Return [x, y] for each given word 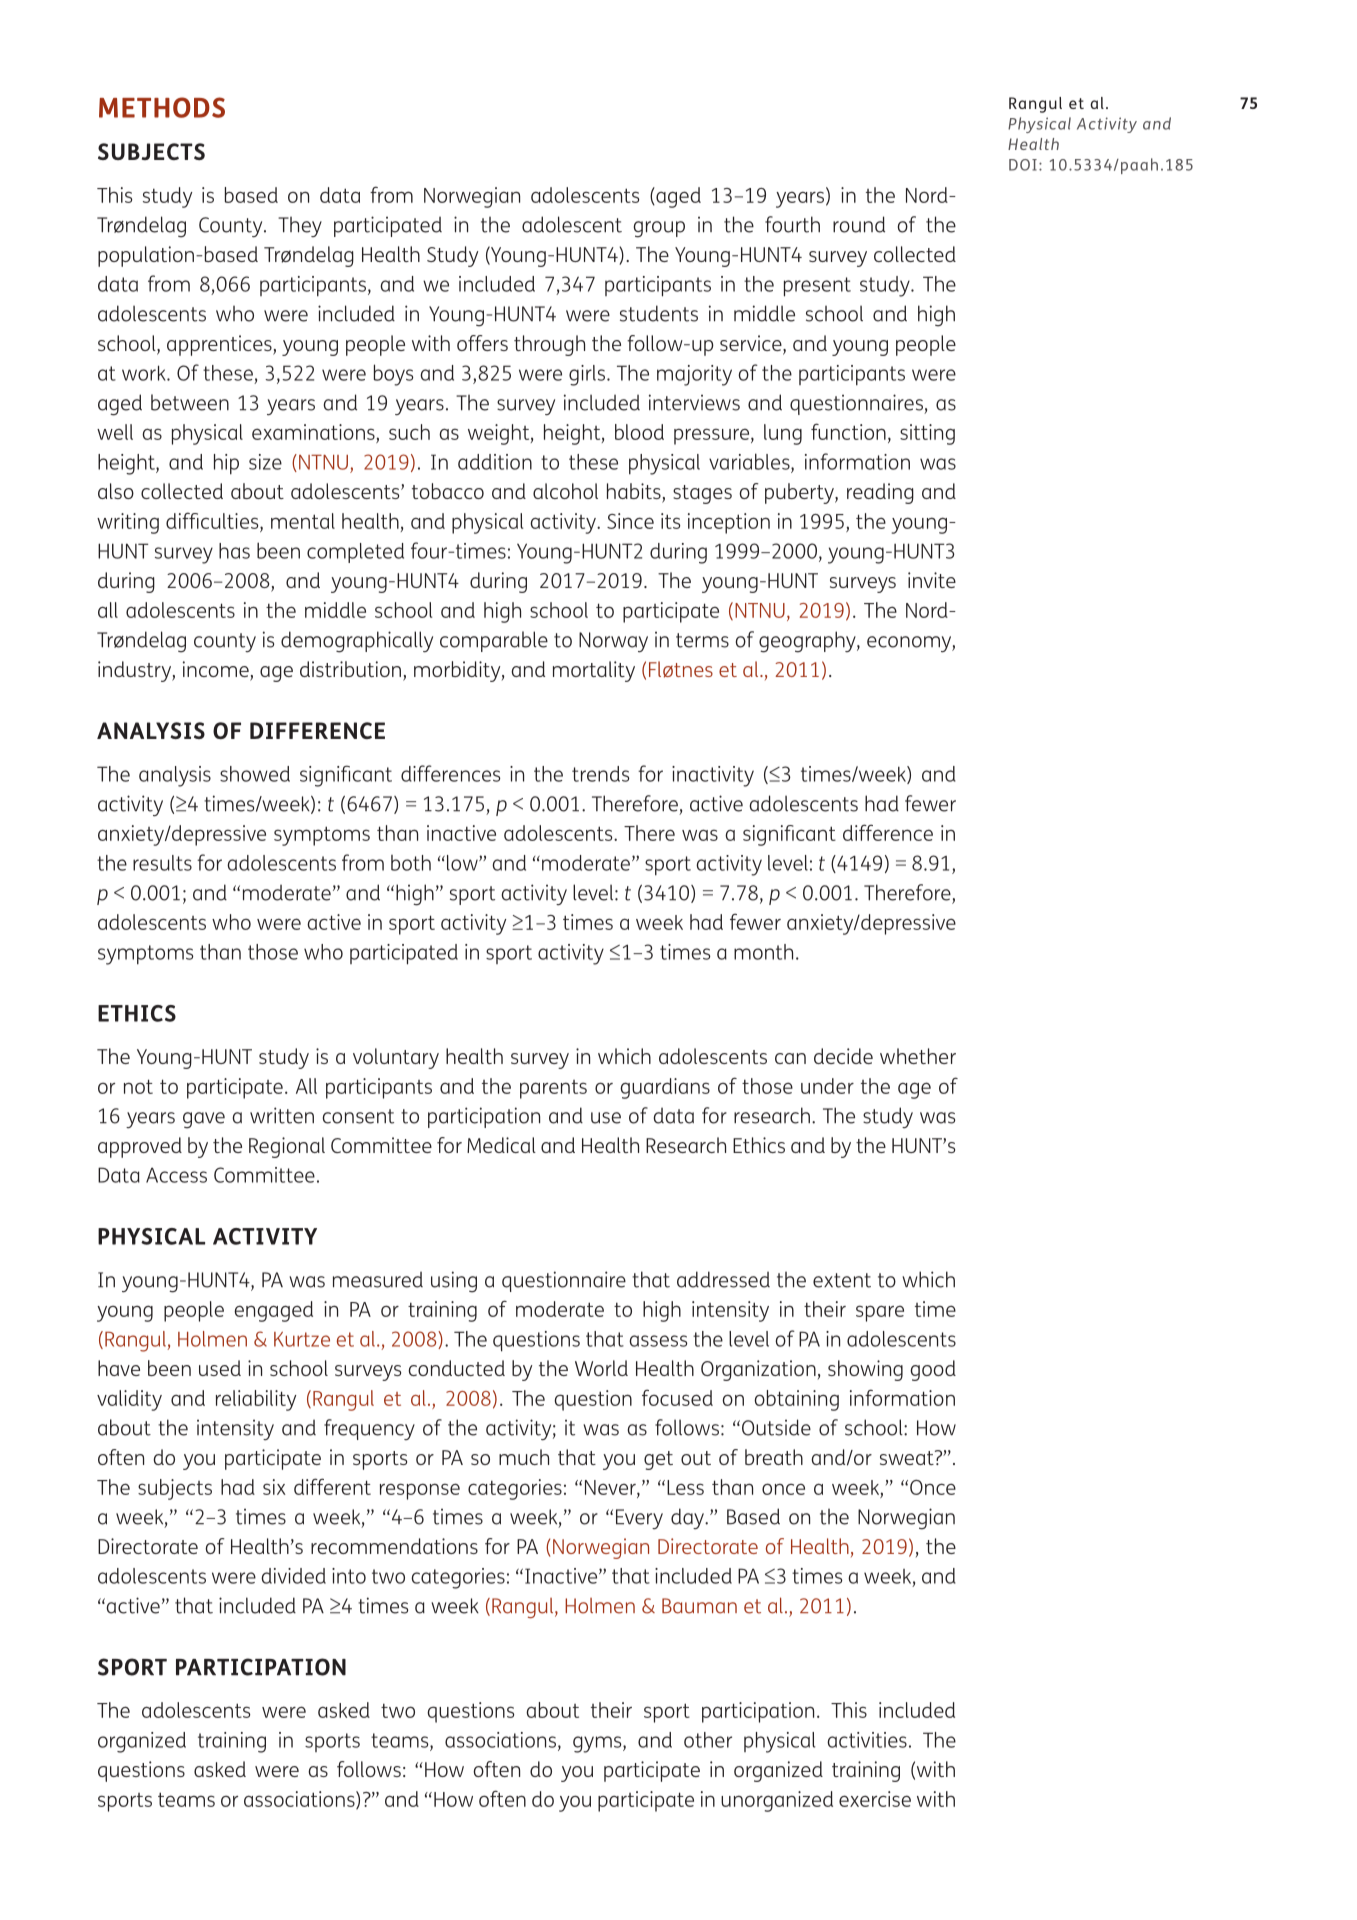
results [162, 863]
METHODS [162, 107]
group [659, 229]
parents [553, 1089]
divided [293, 1576]
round [859, 224]
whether [918, 1056]
